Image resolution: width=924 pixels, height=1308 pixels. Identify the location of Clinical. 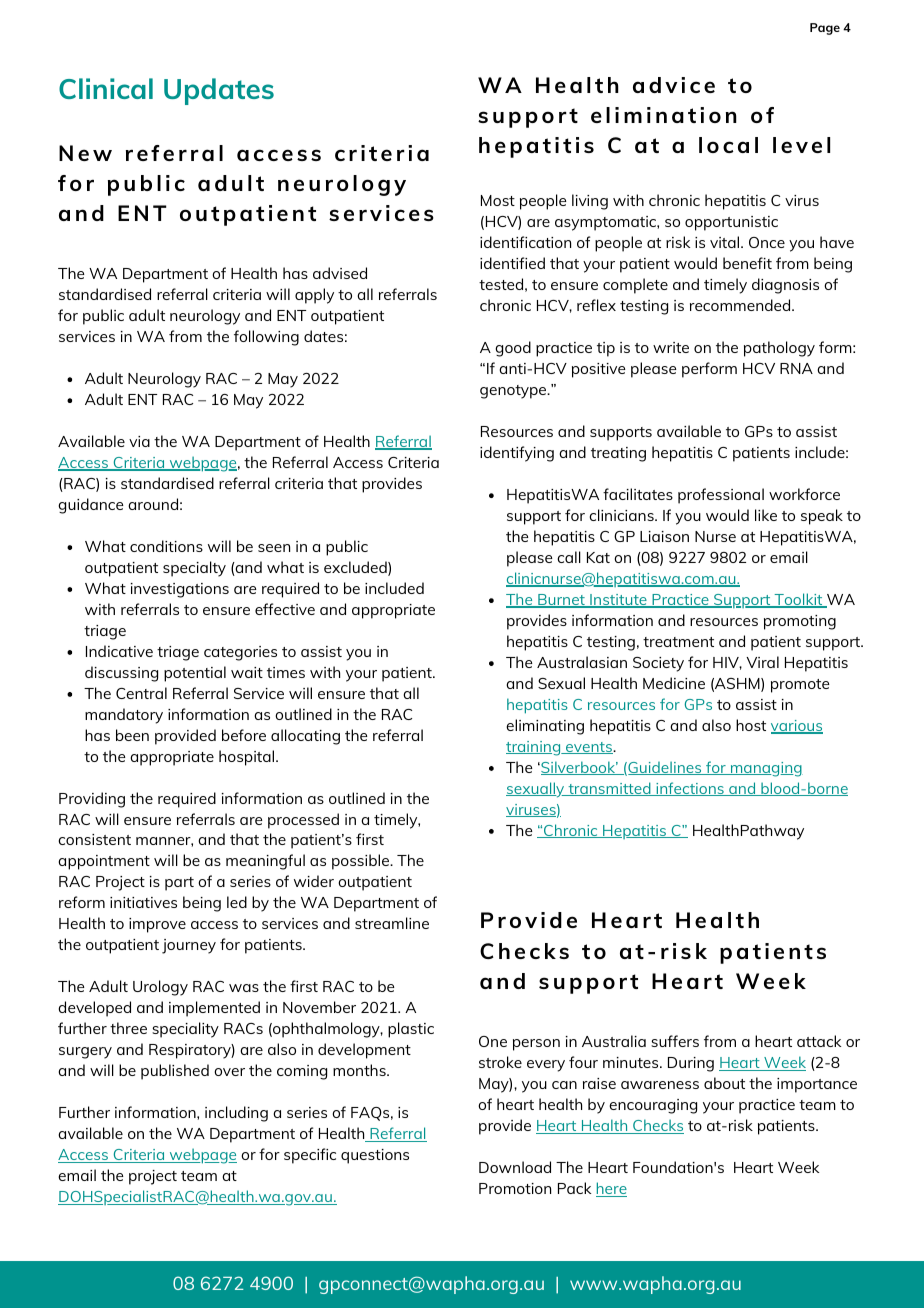
(106, 88).
